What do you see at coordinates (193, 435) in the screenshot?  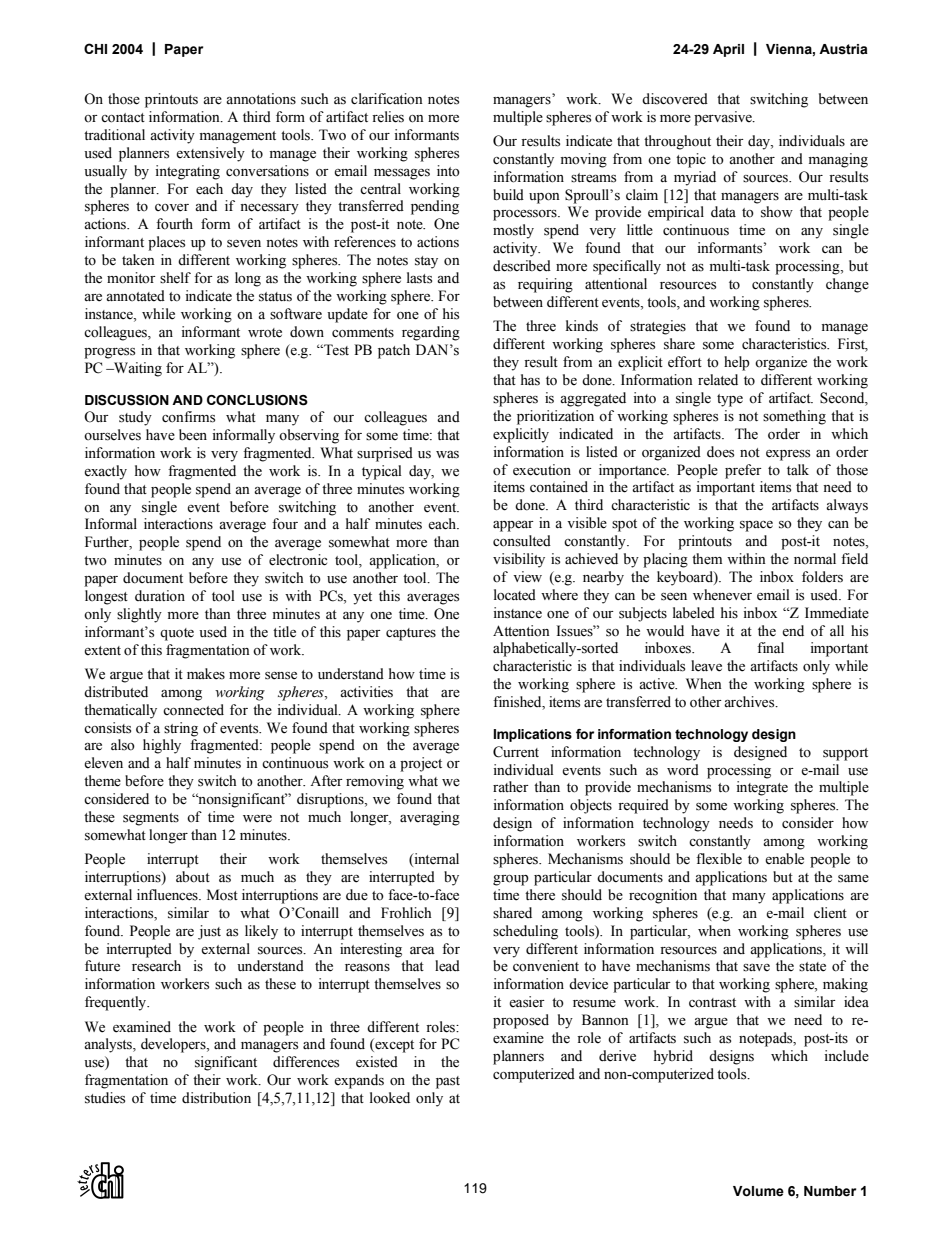 I see `been` at bounding box center [193, 435].
